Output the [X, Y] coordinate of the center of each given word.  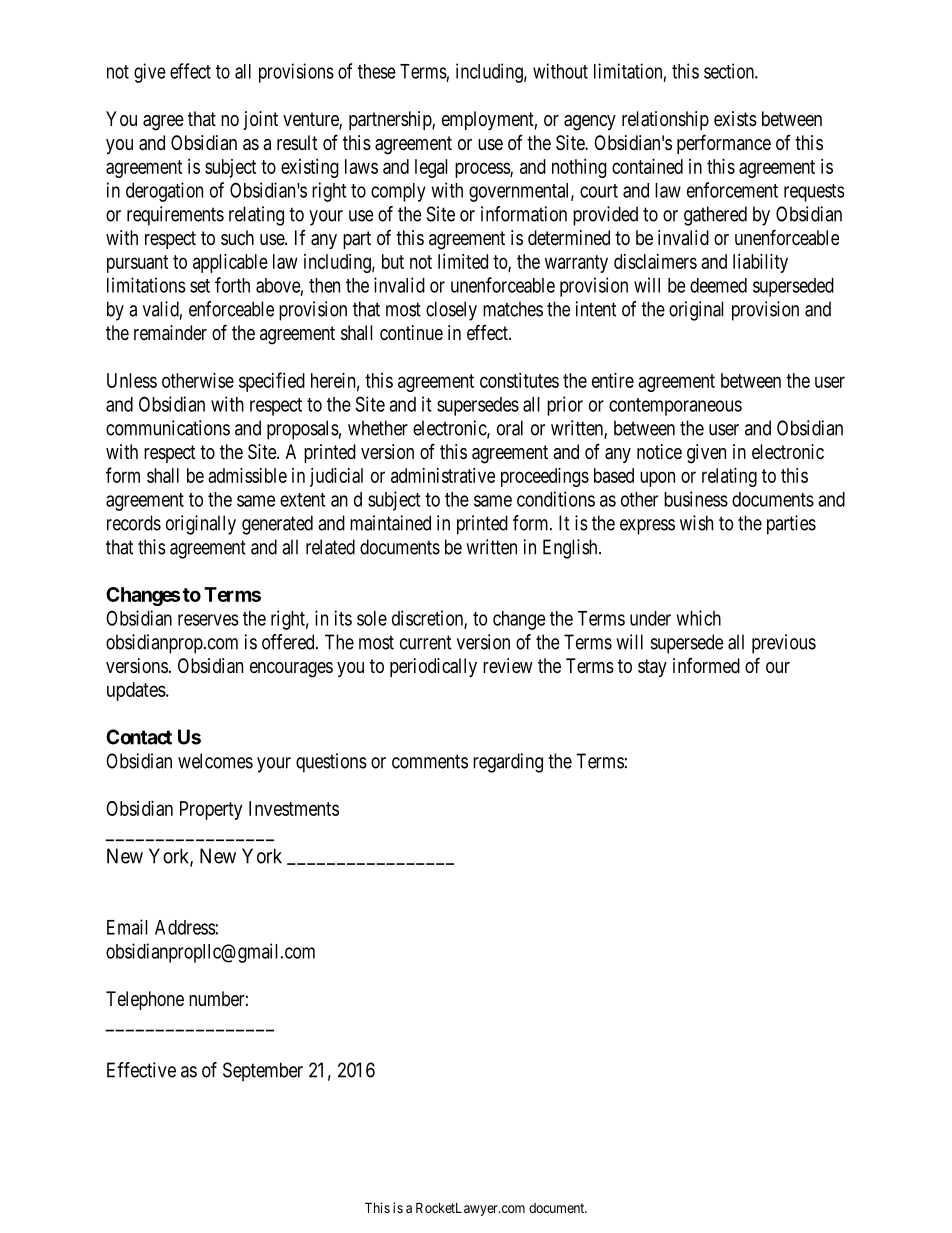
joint [260, 120]
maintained [390, 523]
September [263, 1072]
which [698, 618]
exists [735, 119]
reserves [208, 620]
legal [431, 168]
